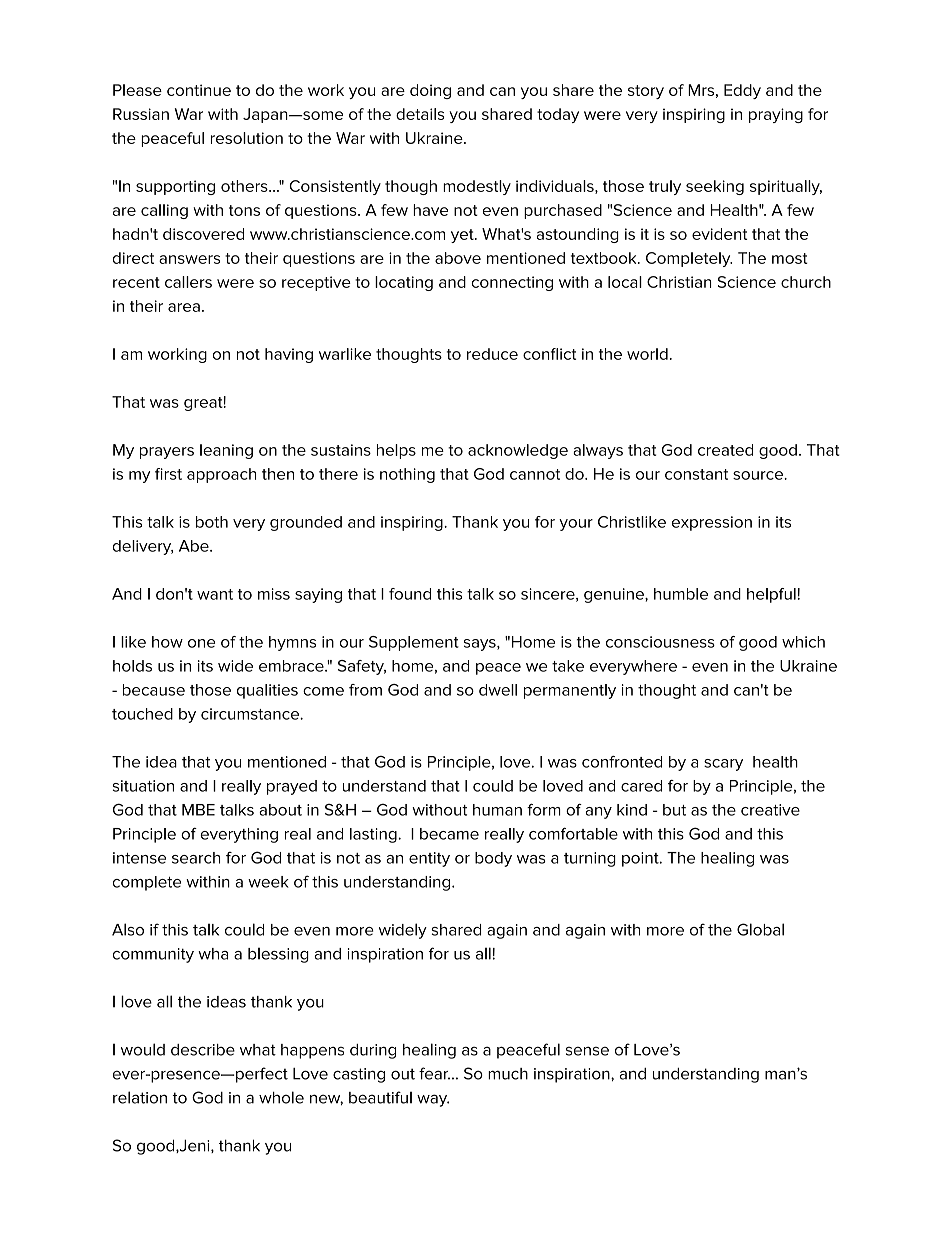 The height and width of the document is (1233, 952). What do you see at coordinates (742, 91) in the document?
I see `Eddy` at bounding box center [742, 91].
